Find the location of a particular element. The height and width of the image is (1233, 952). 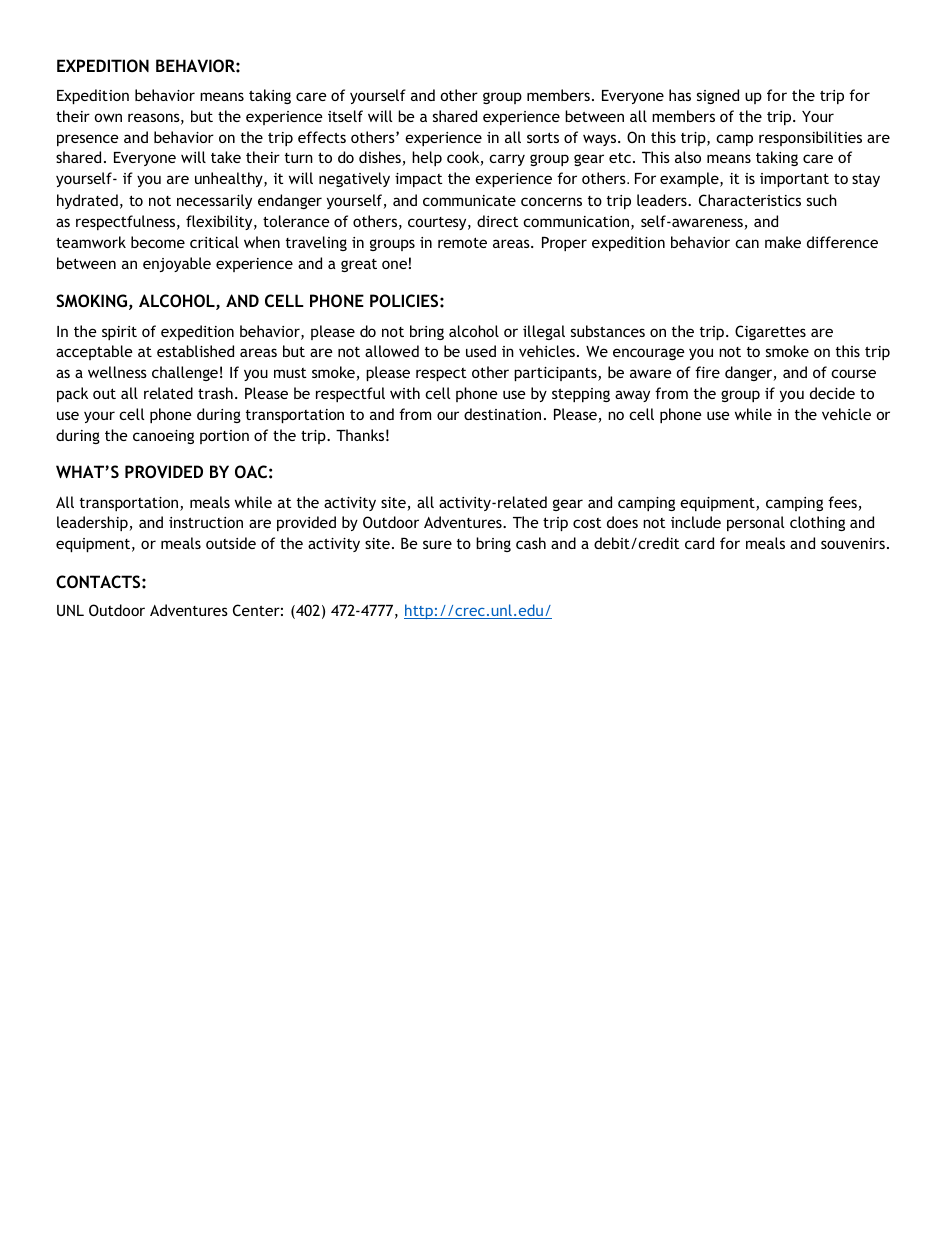

with is located at coordinates (405, 393).
